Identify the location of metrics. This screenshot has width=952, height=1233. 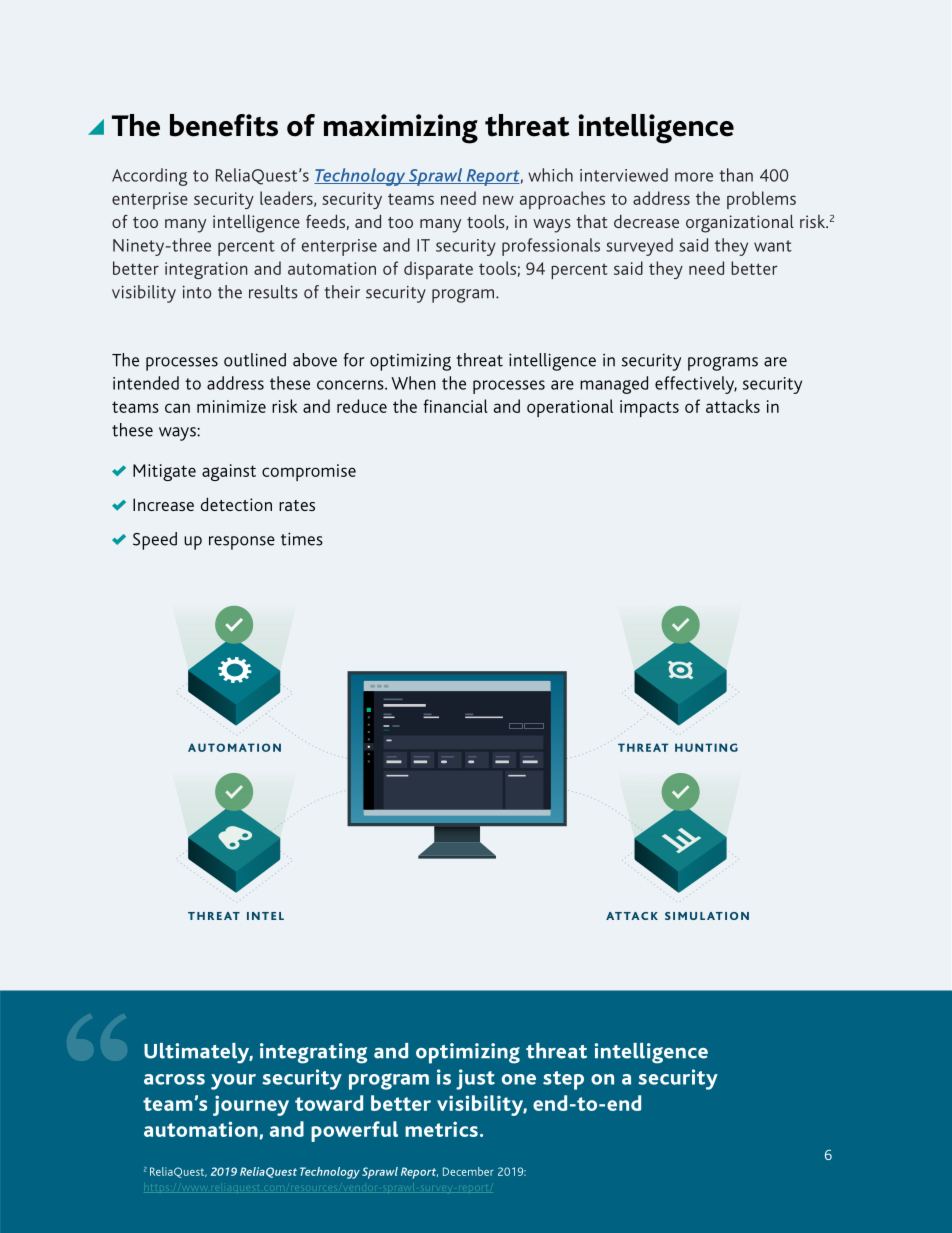
(441, 1129).
